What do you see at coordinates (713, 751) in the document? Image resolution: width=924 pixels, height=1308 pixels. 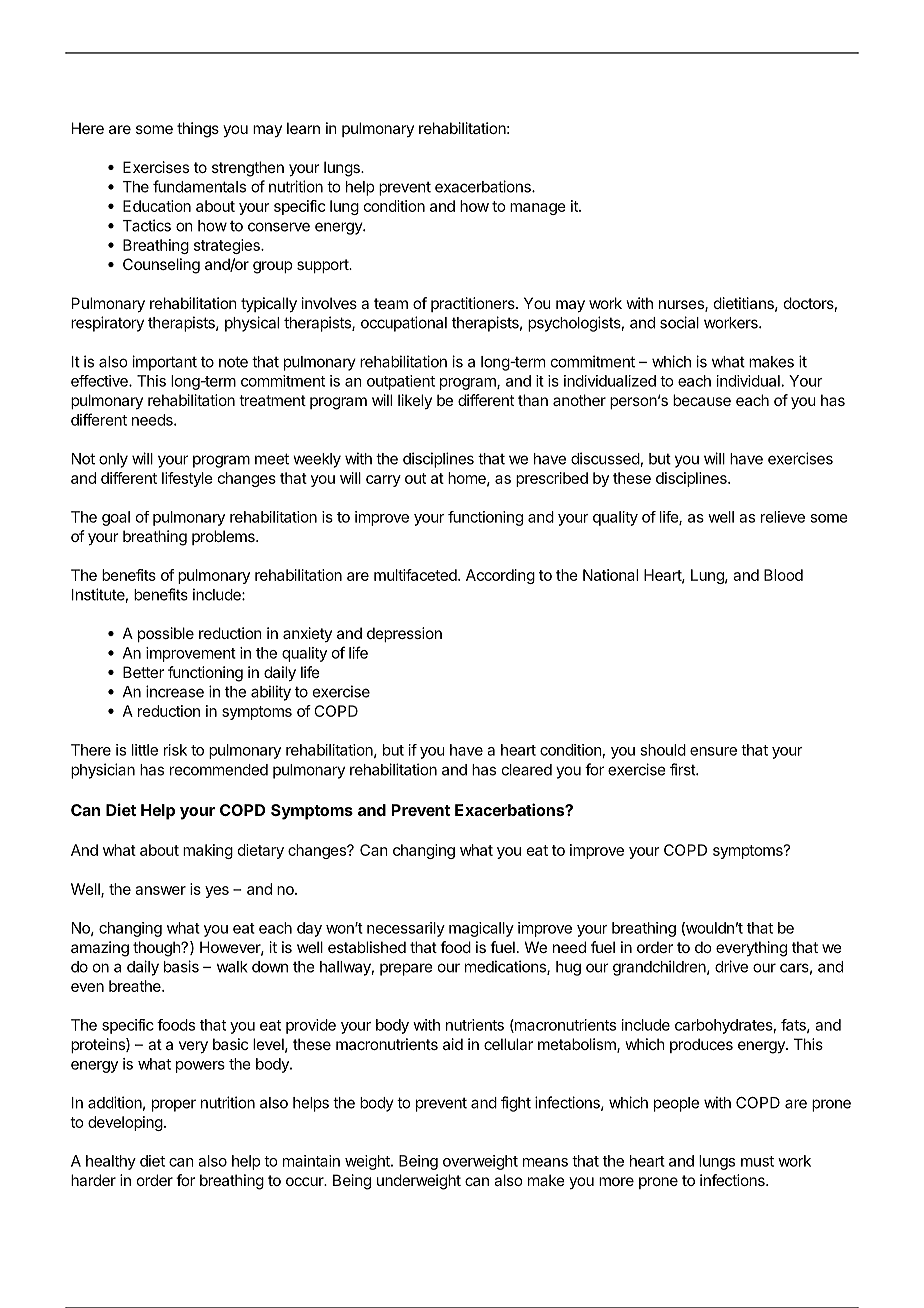 I see `ensure` at bounding box center [713, 751].
